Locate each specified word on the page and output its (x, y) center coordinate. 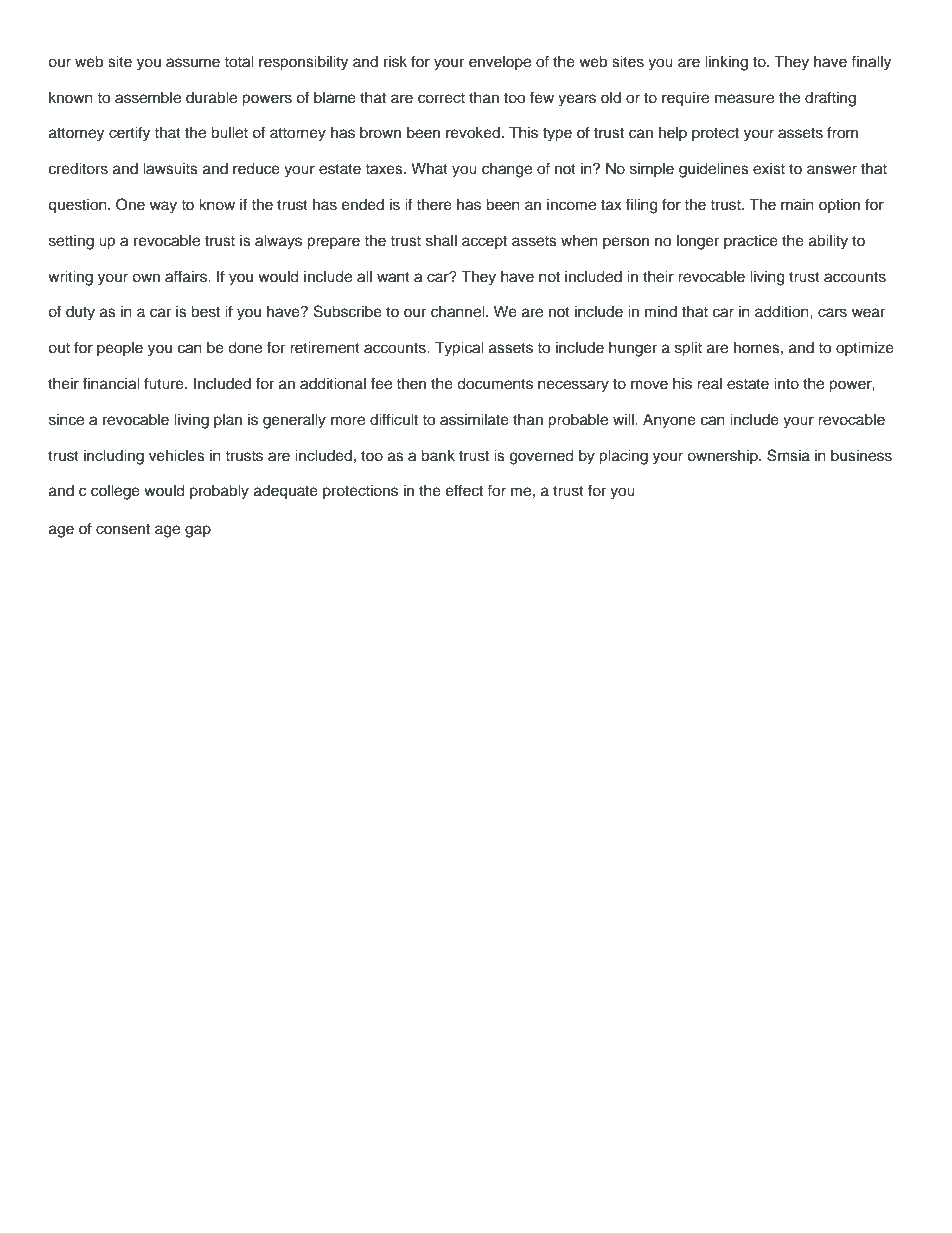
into (786, 384)
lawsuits (170, 169)
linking (726, 63)
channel (459, 312)
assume (193, 63)
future (165, 383)
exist (769, 169)
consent (123, 529)
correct (441, 98)
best (205, 312)
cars (832, 313)
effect (464, 490)
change (507, 170)
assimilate (474, 420)
